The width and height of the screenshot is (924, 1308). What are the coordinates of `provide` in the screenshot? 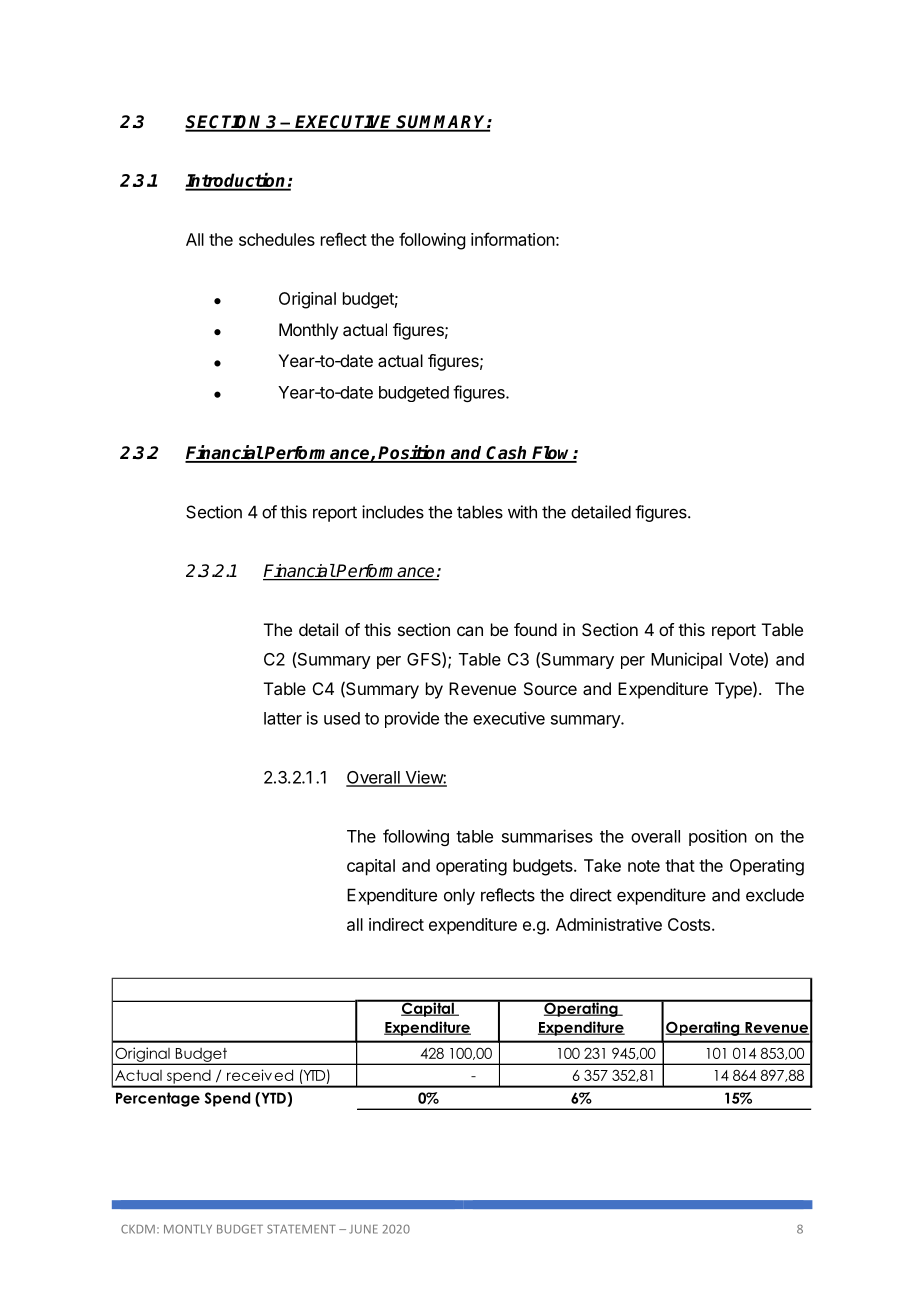 It's located at (412, 719).
